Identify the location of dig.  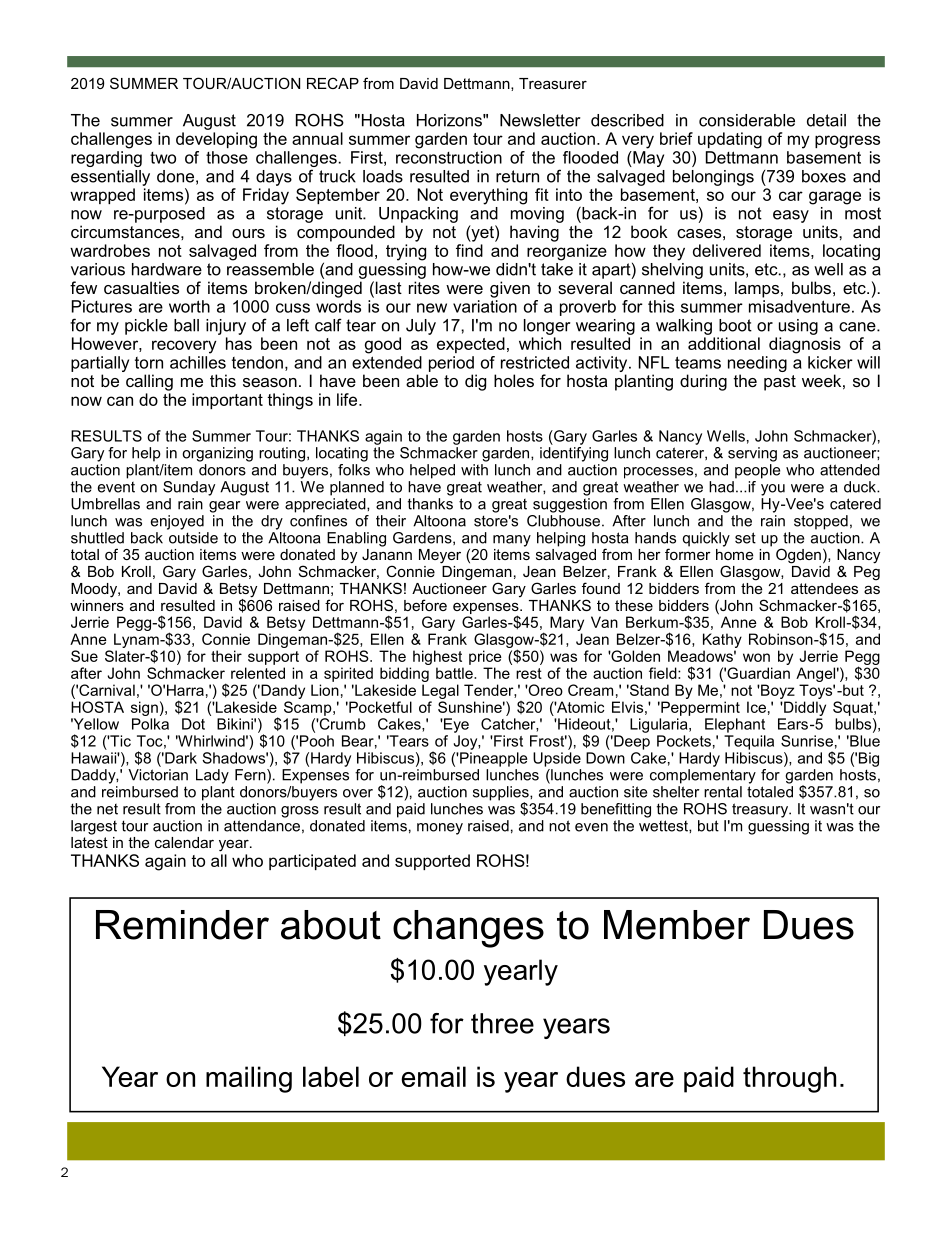
(475, 382).
